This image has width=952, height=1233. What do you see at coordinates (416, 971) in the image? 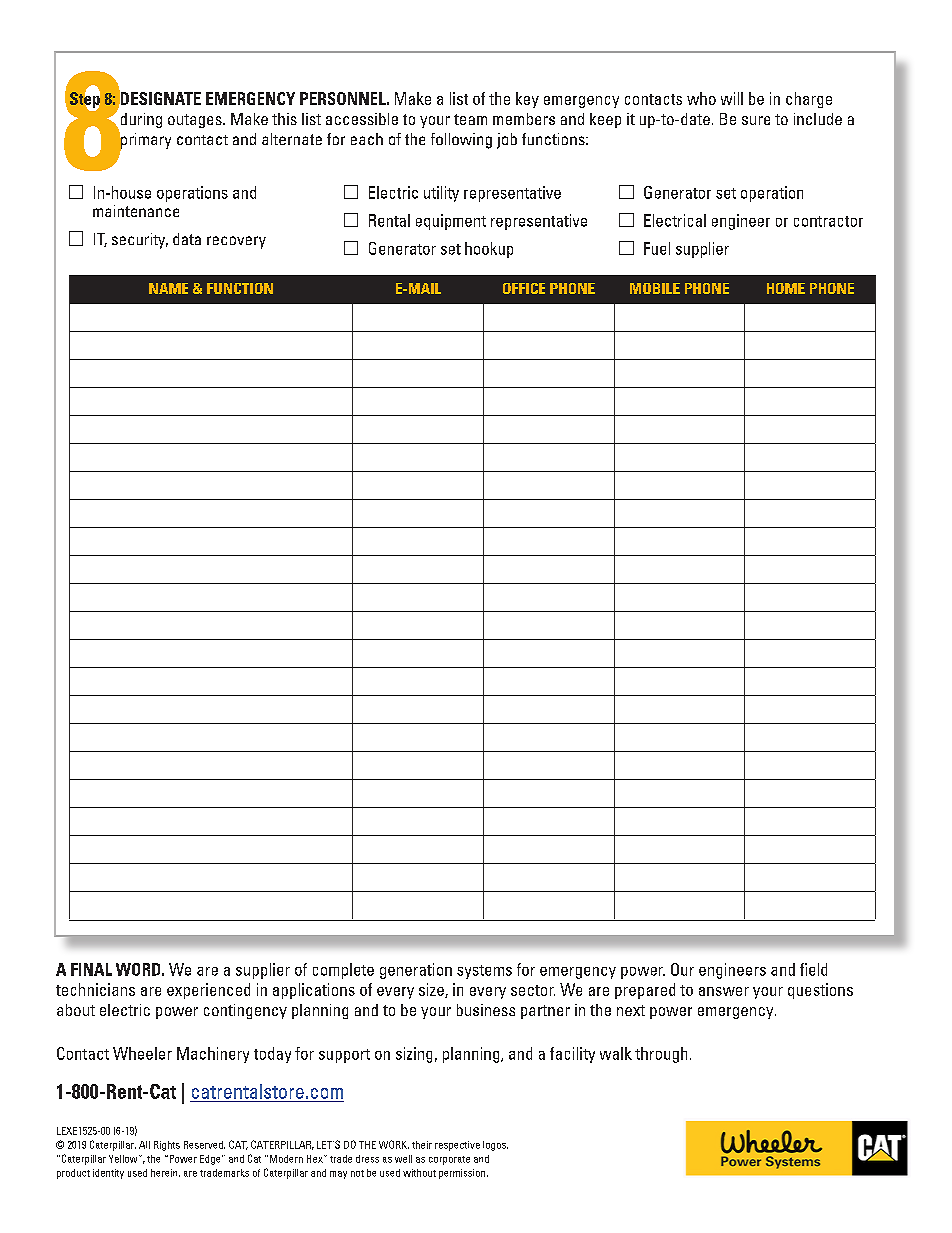
I see `generation` at bounding box center [416, 971].
